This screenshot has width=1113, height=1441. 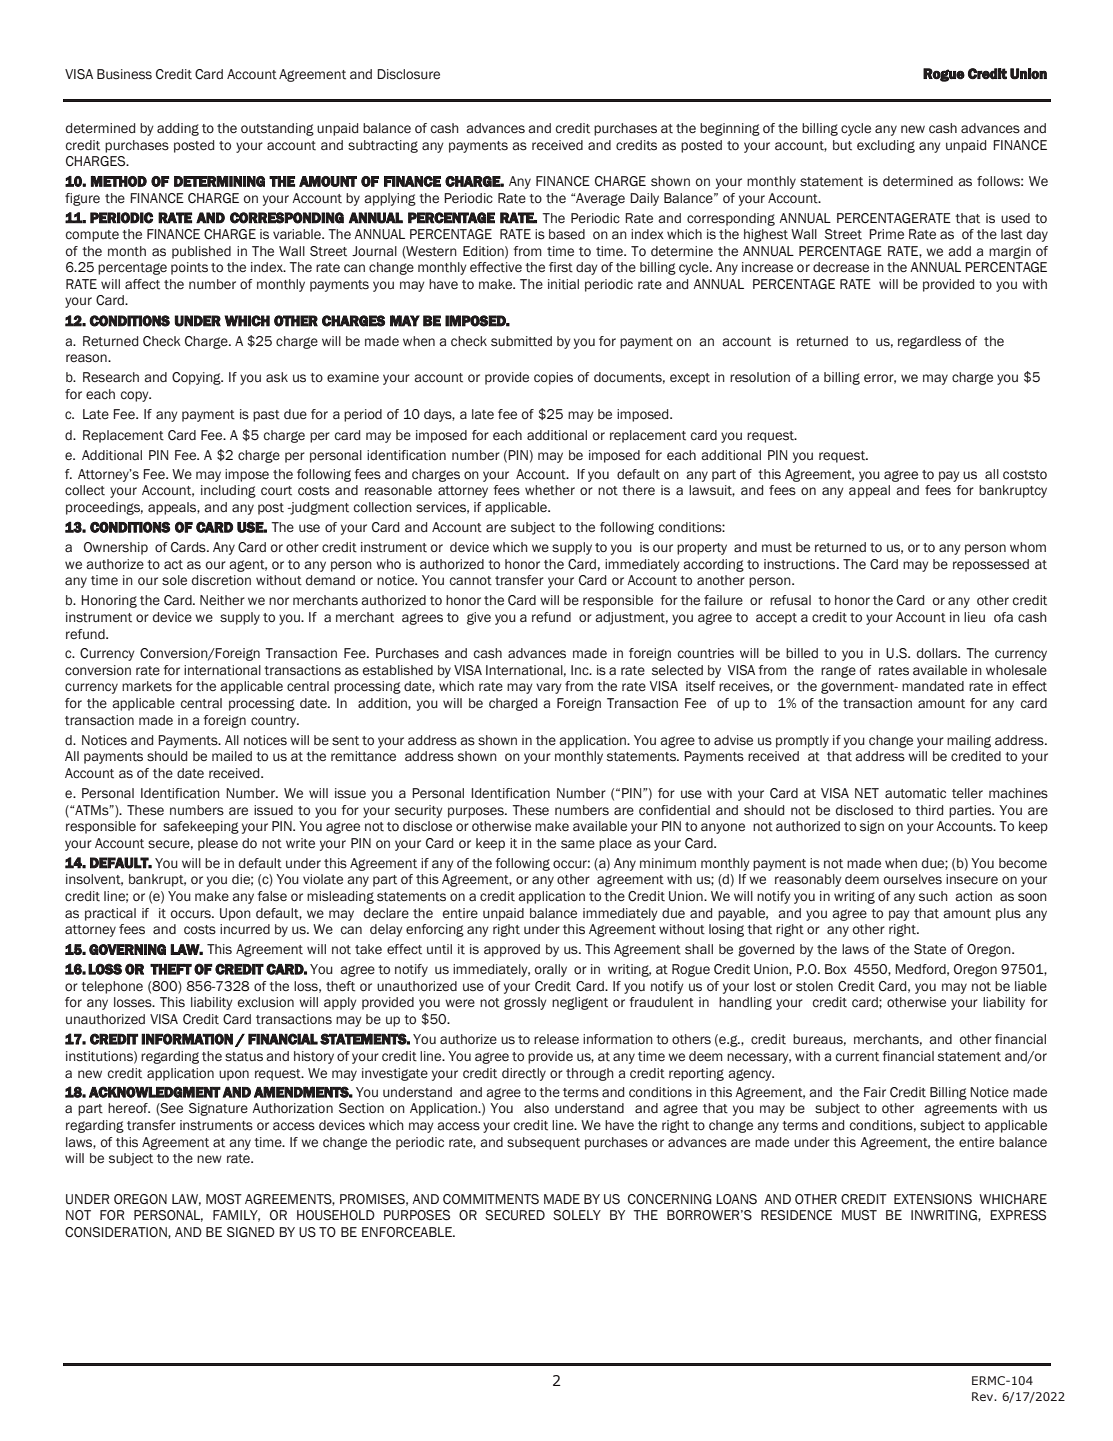 What do you see at coordinates (886, 146) in the screenshot?
I see `excluding` at bounding box center [886, 146].
